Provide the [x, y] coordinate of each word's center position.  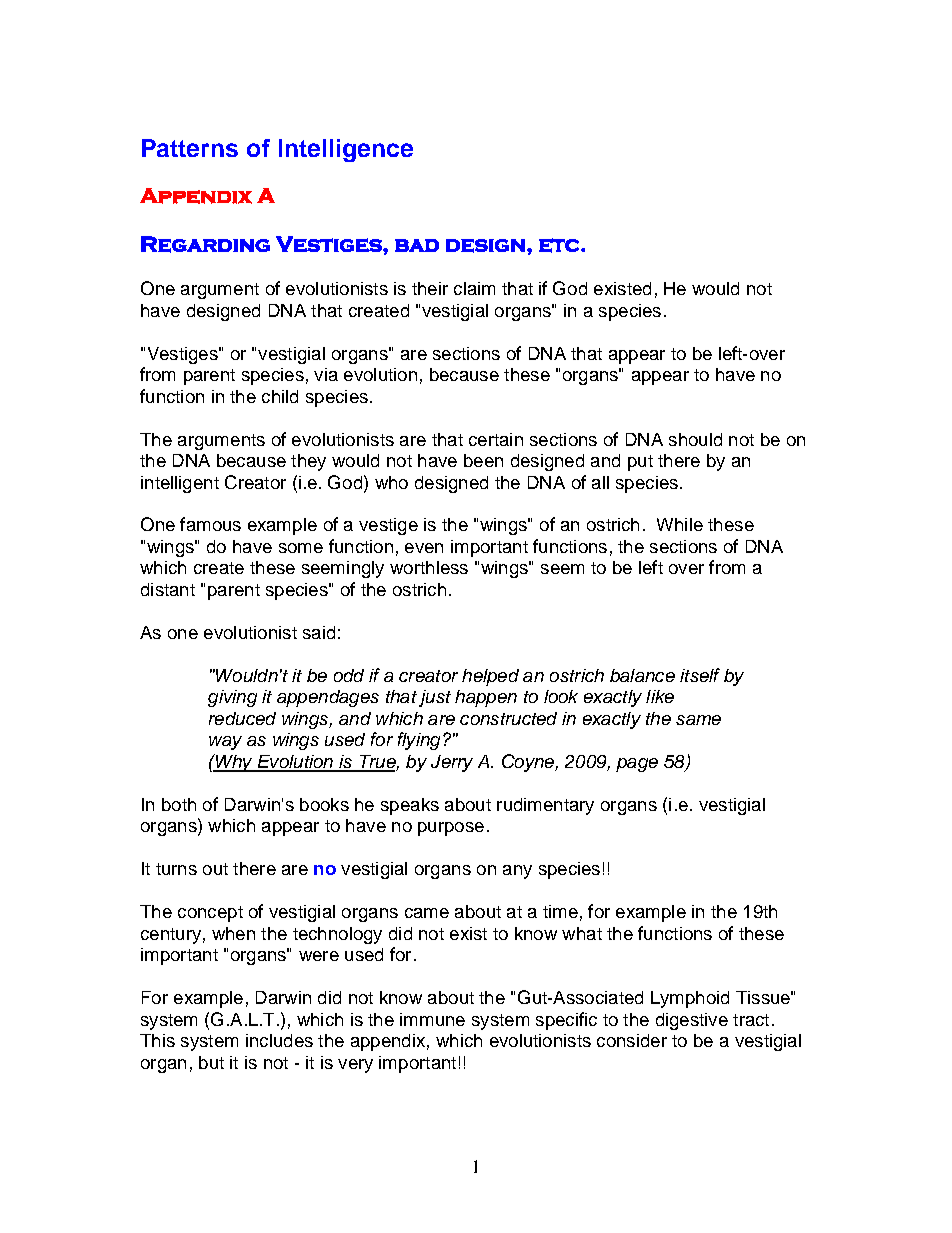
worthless [429, 567]
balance [642, 675]
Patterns [190, 148]
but [211, 1062]
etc [560, 245]
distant [168, 589]
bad [417, 245]
